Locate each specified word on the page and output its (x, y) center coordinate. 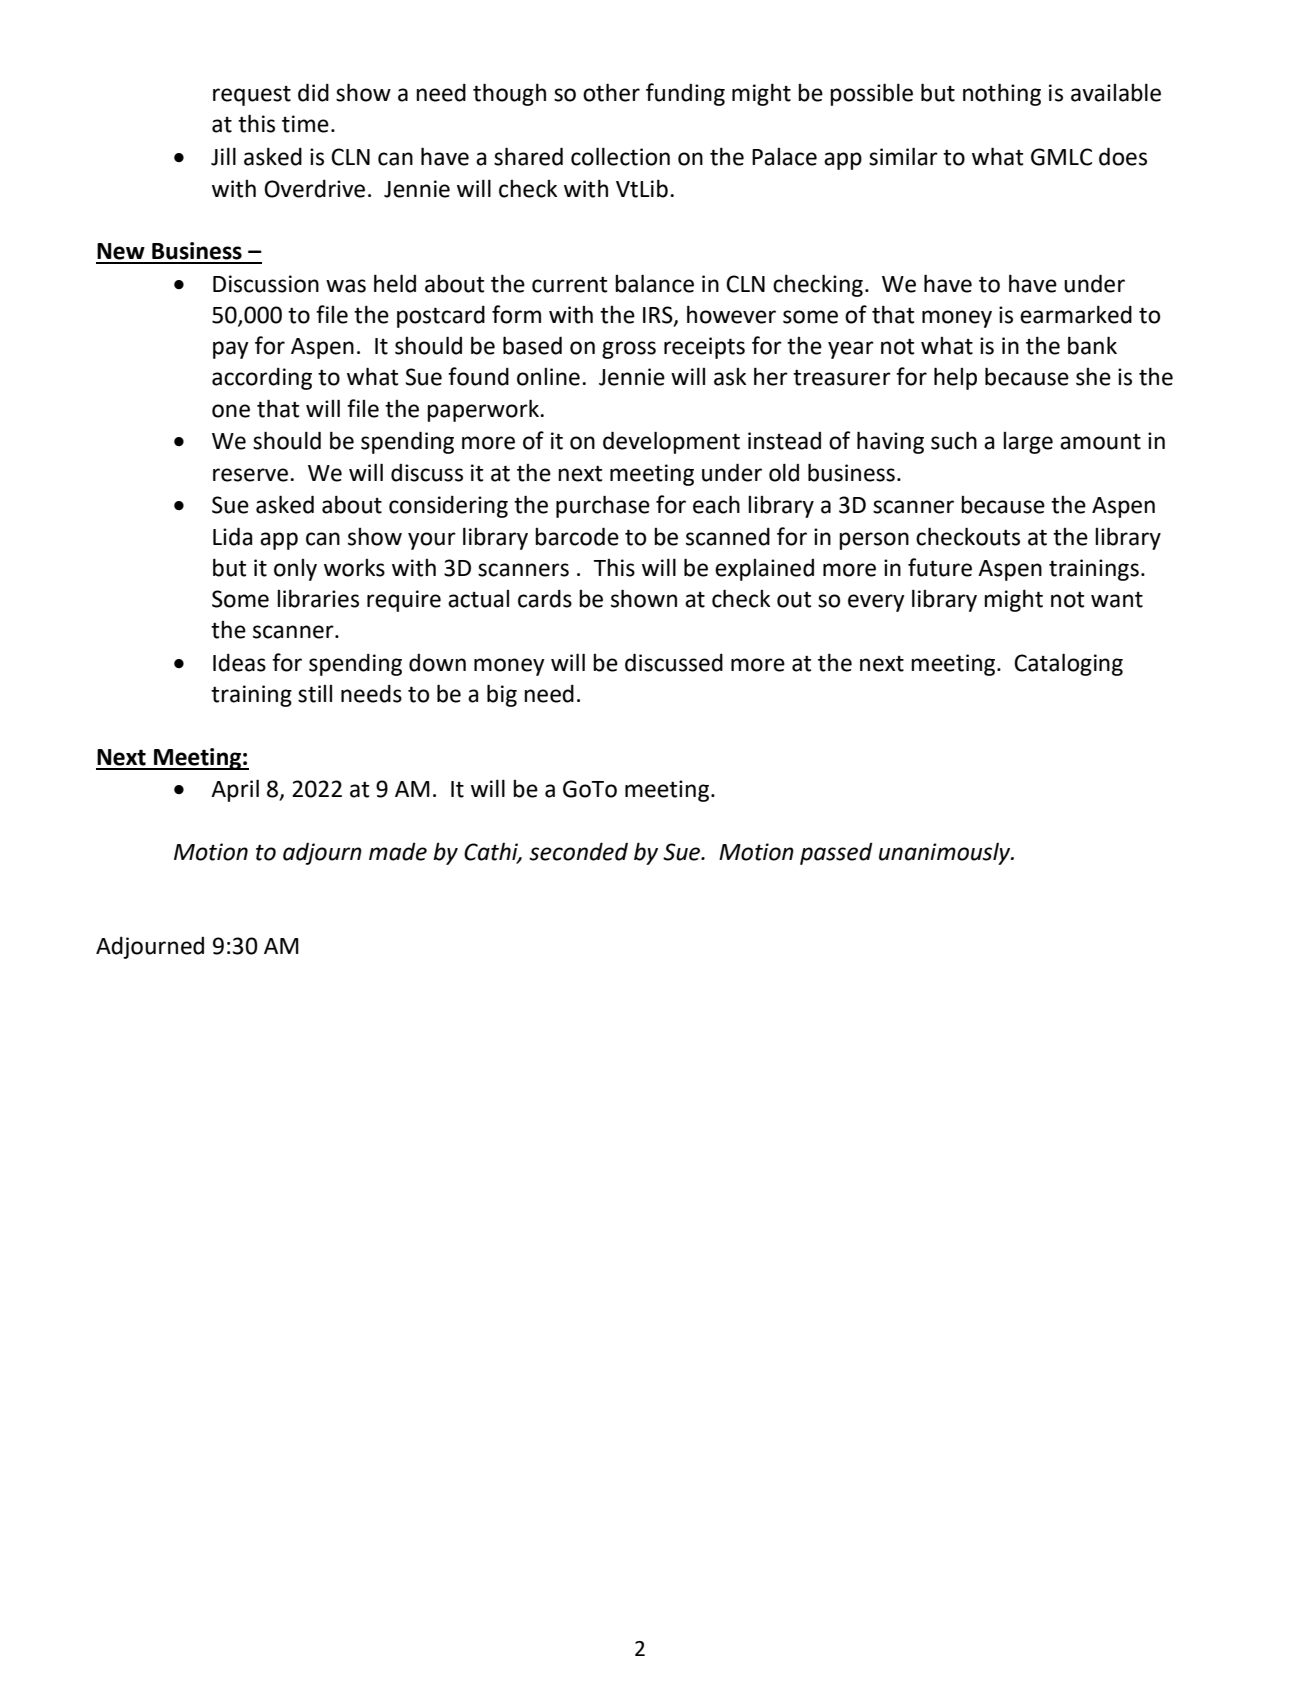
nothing (1002, 94)
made (398, 851)
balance (654, 283)
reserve (252, 475)
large (1028, 443)
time (305, 124)
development (671, 442)
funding (685, 94)
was (346, 286)
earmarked (1076, 314)
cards (545, 598)
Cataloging (1068, 664)
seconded (578, 851)
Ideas (239, 662)
